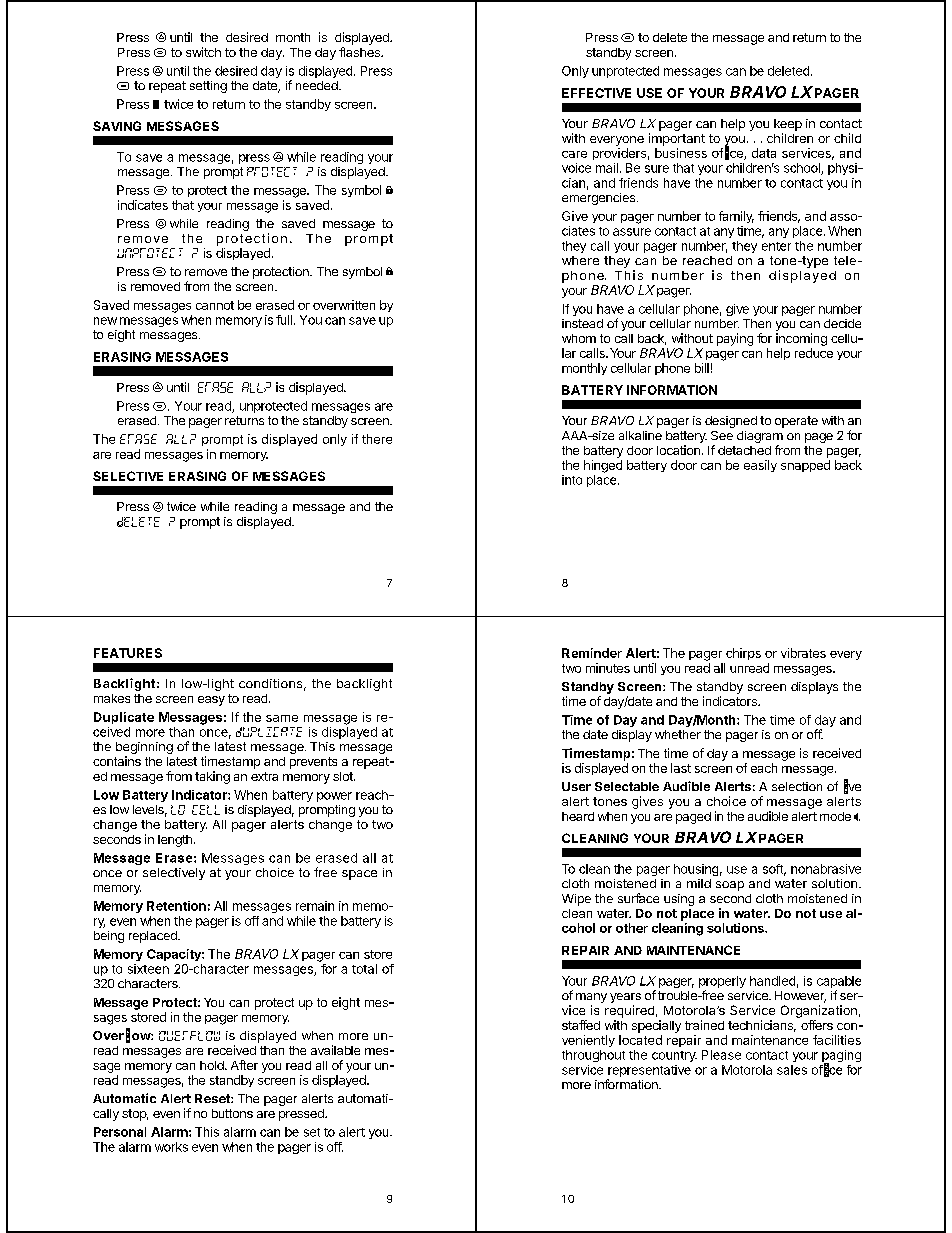 The image size is (952, 1233). Describe the element at coordinates (208, 87) in the image. I see `setting` at that location.
